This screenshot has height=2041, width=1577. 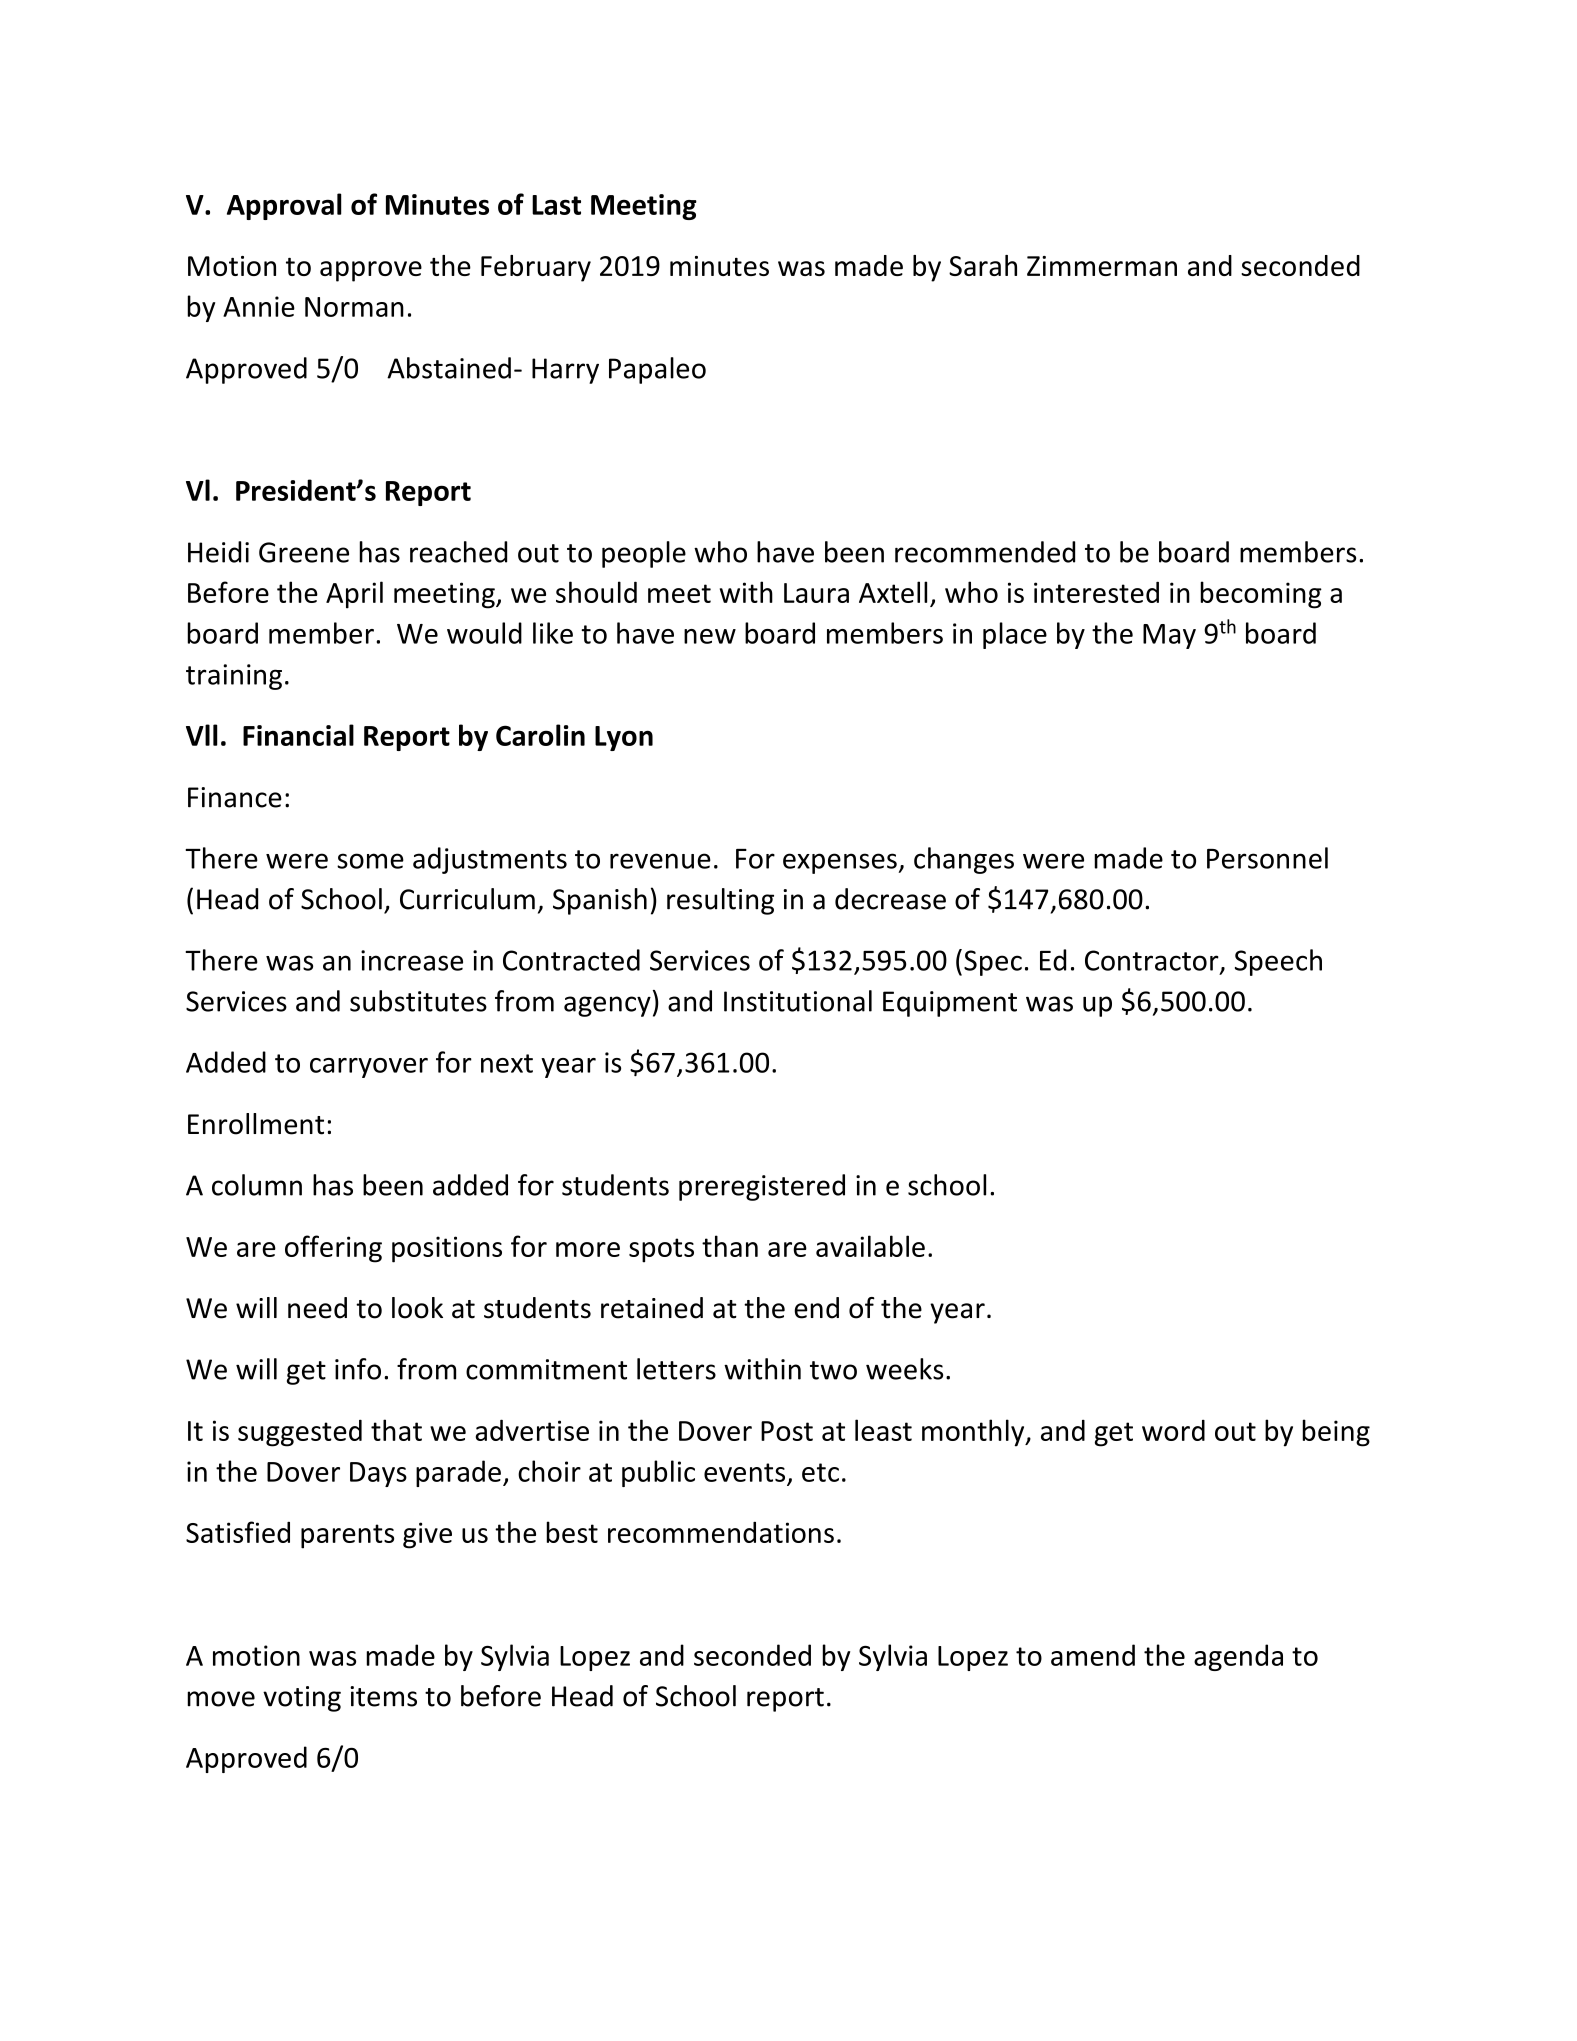 What do you see at coordinates (358, 1369) in the screenshot?
I see `info` at bounding box center [358, 1369].
